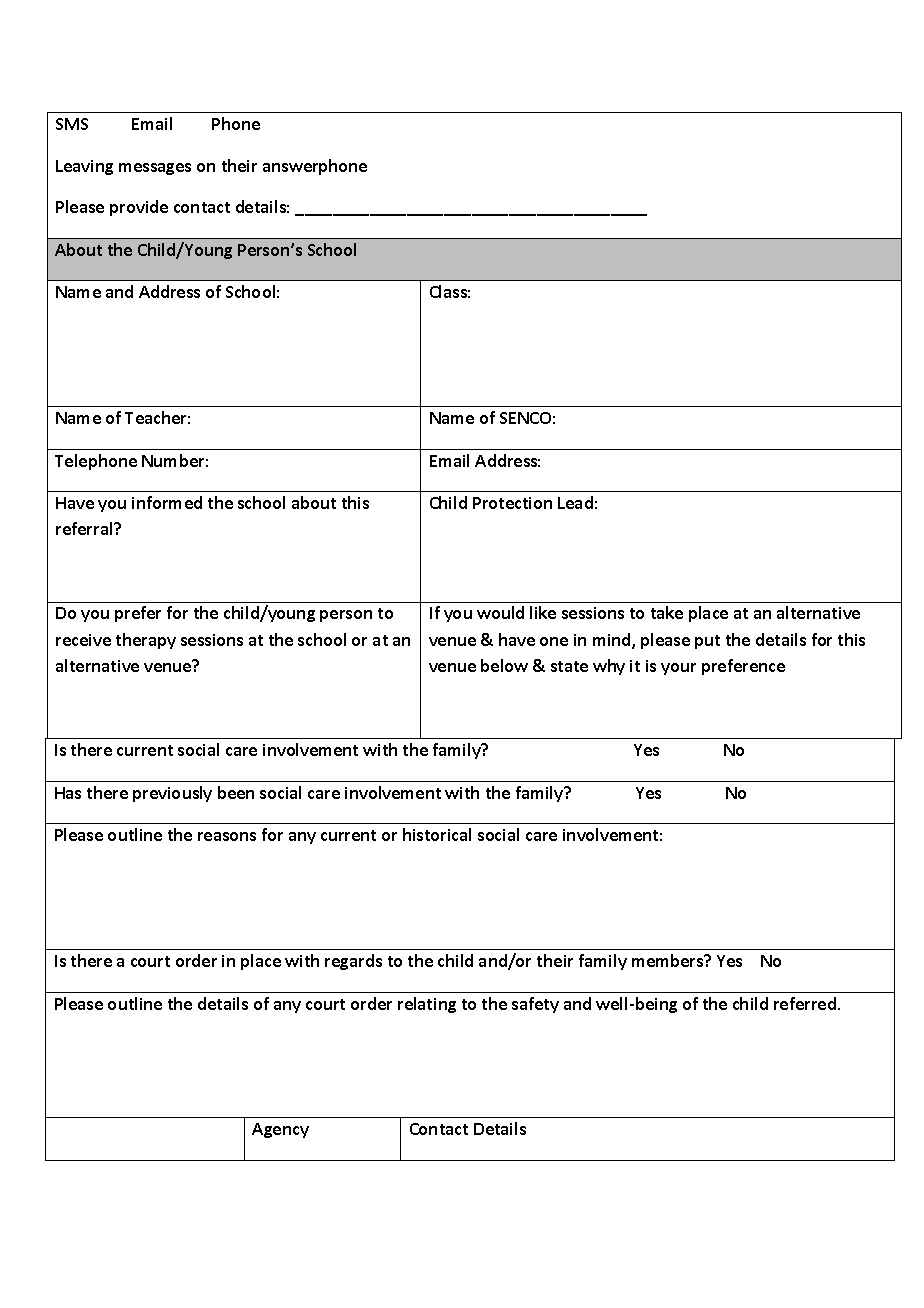 The height and width of the page is (1308, 924). Describe the element at coordinates (280, 1130) in the page. I see `Agency` at that location.
